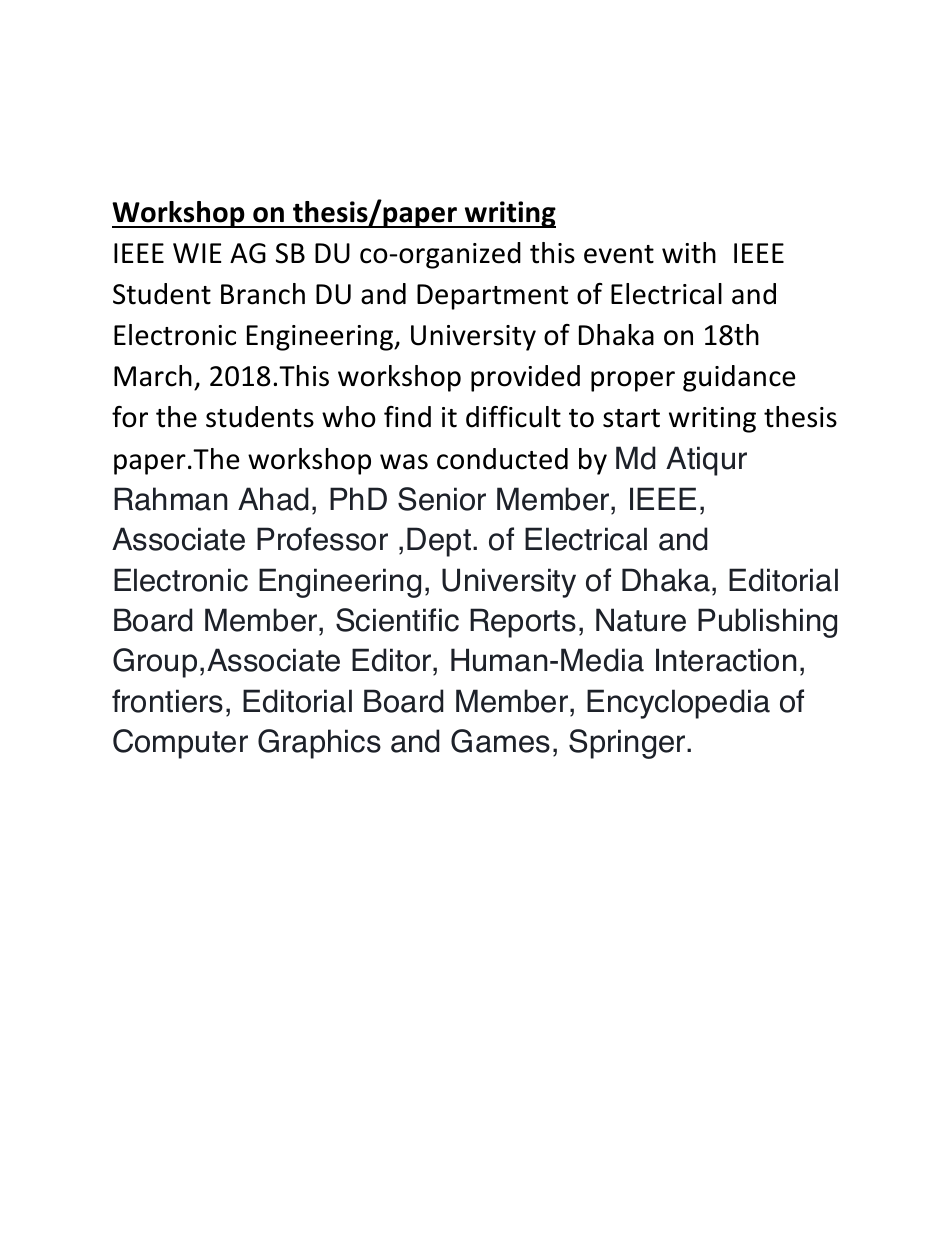 The image size is (952, 1233). Describe the element at coordinates (739, 378) in the screenshot. I see `guidance` at that location.
